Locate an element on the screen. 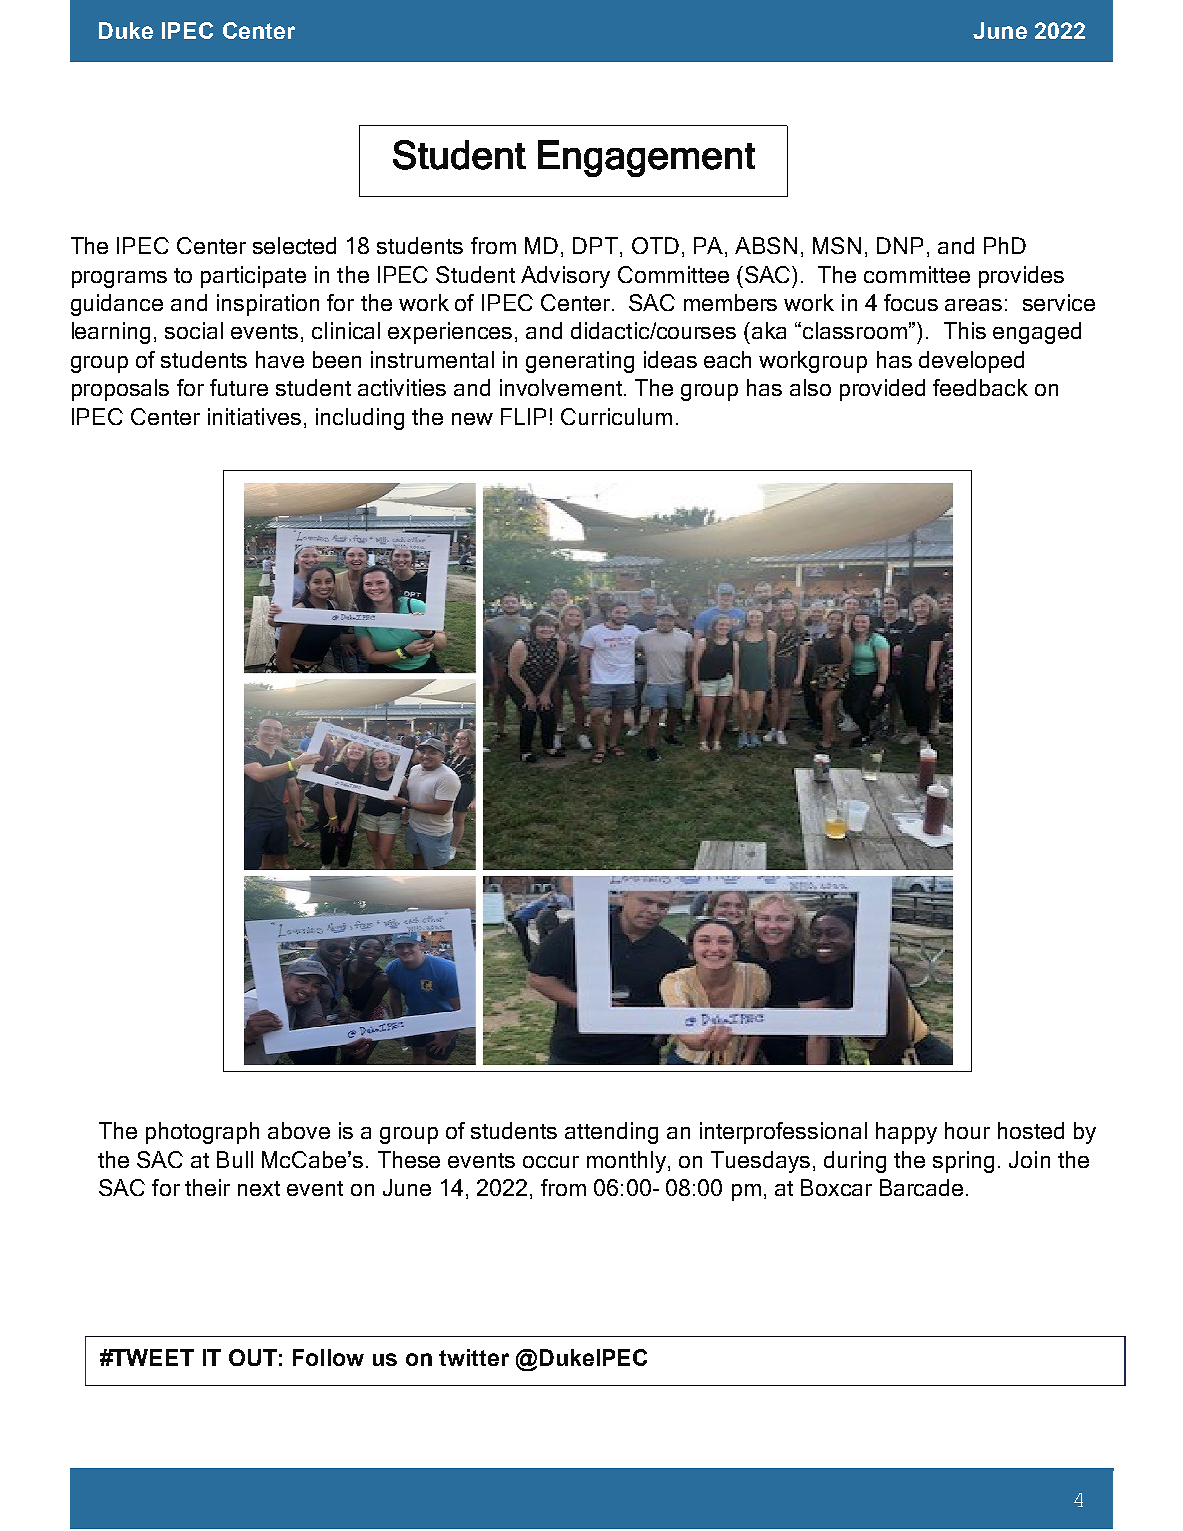  Boxcar is located at coordinates (836, 1187).
